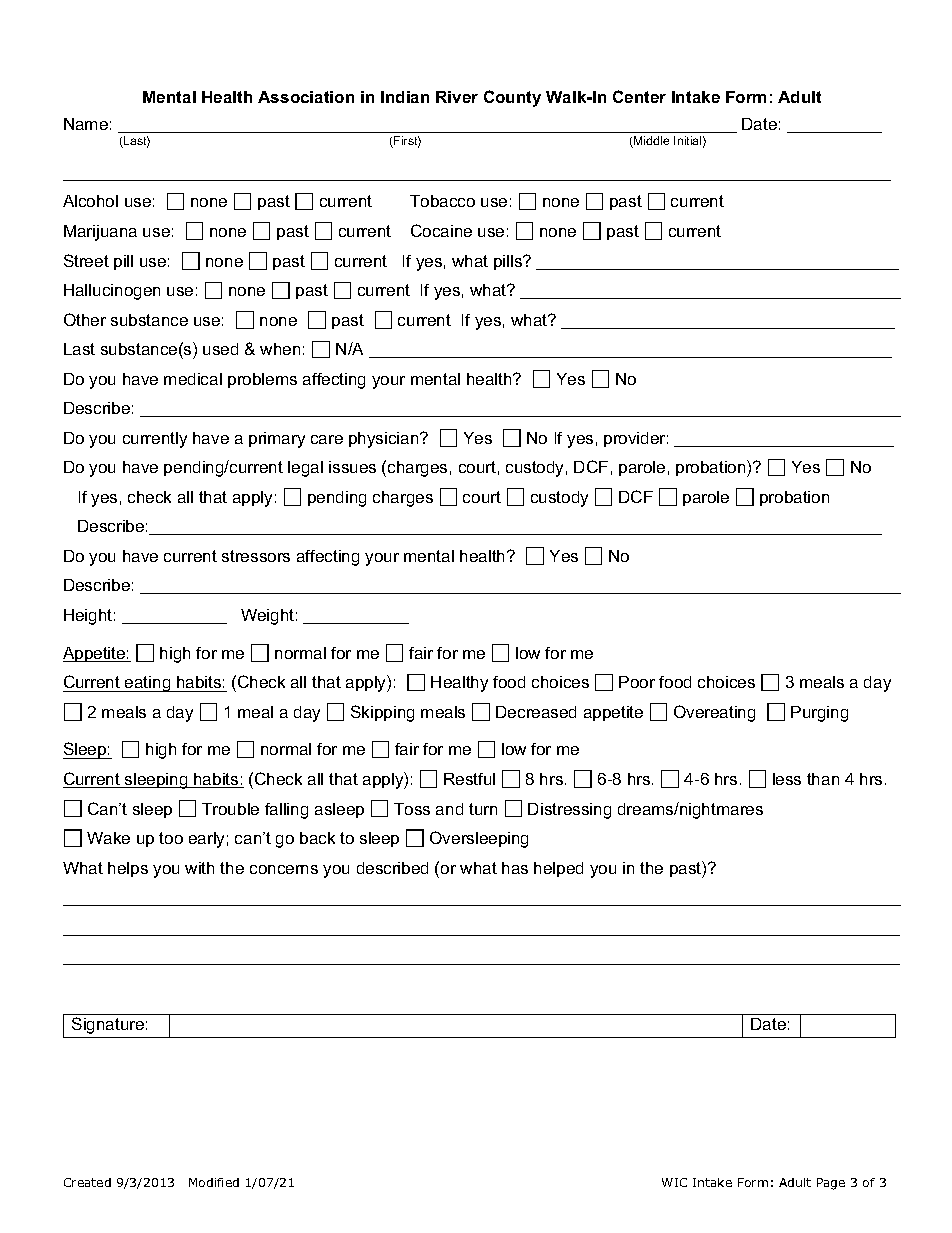  Describe the element at coordinates (230, 809) in the page. I see `Trouble` at that location.
